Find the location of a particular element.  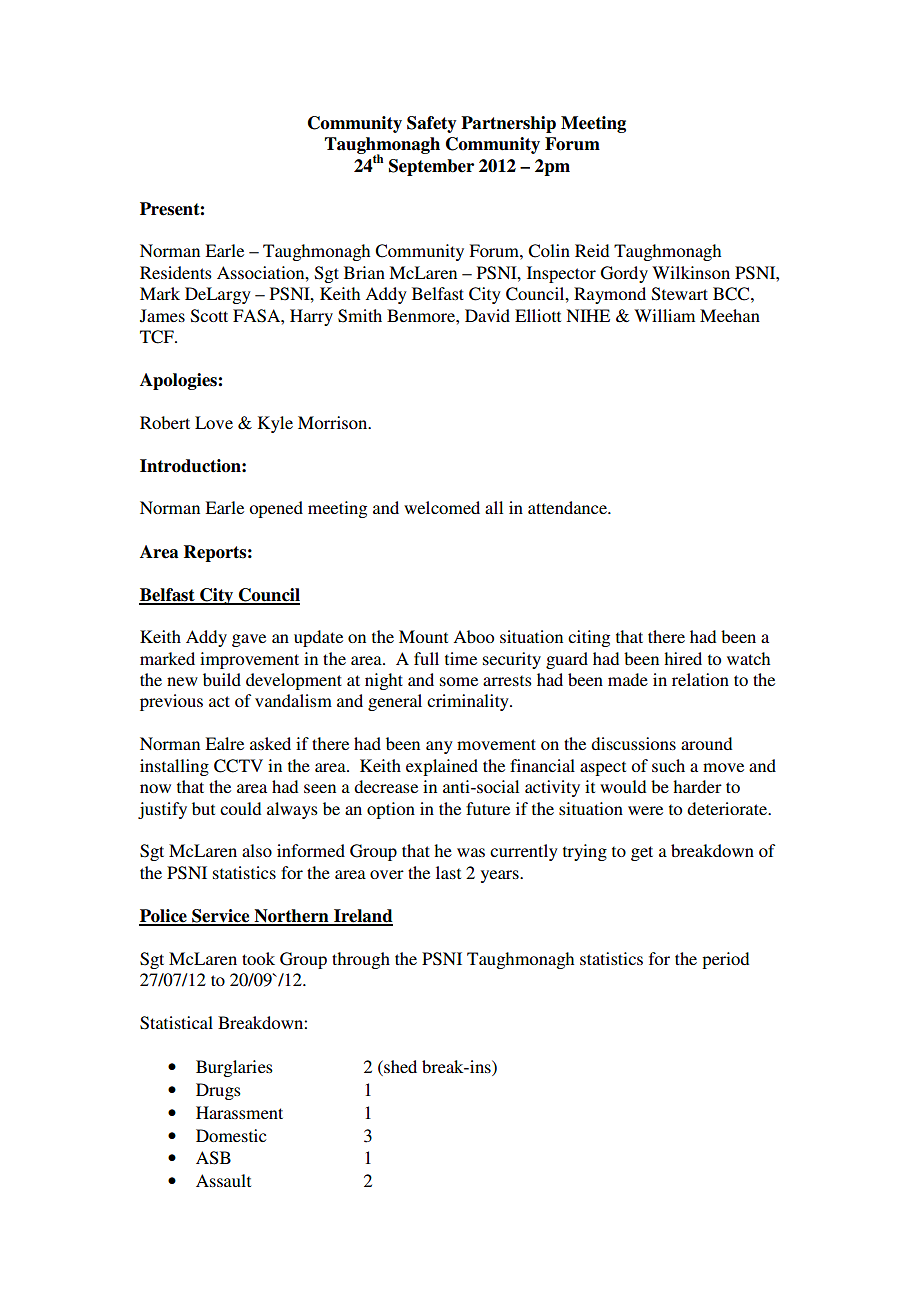

opened is located at coordinates (276, 509).
